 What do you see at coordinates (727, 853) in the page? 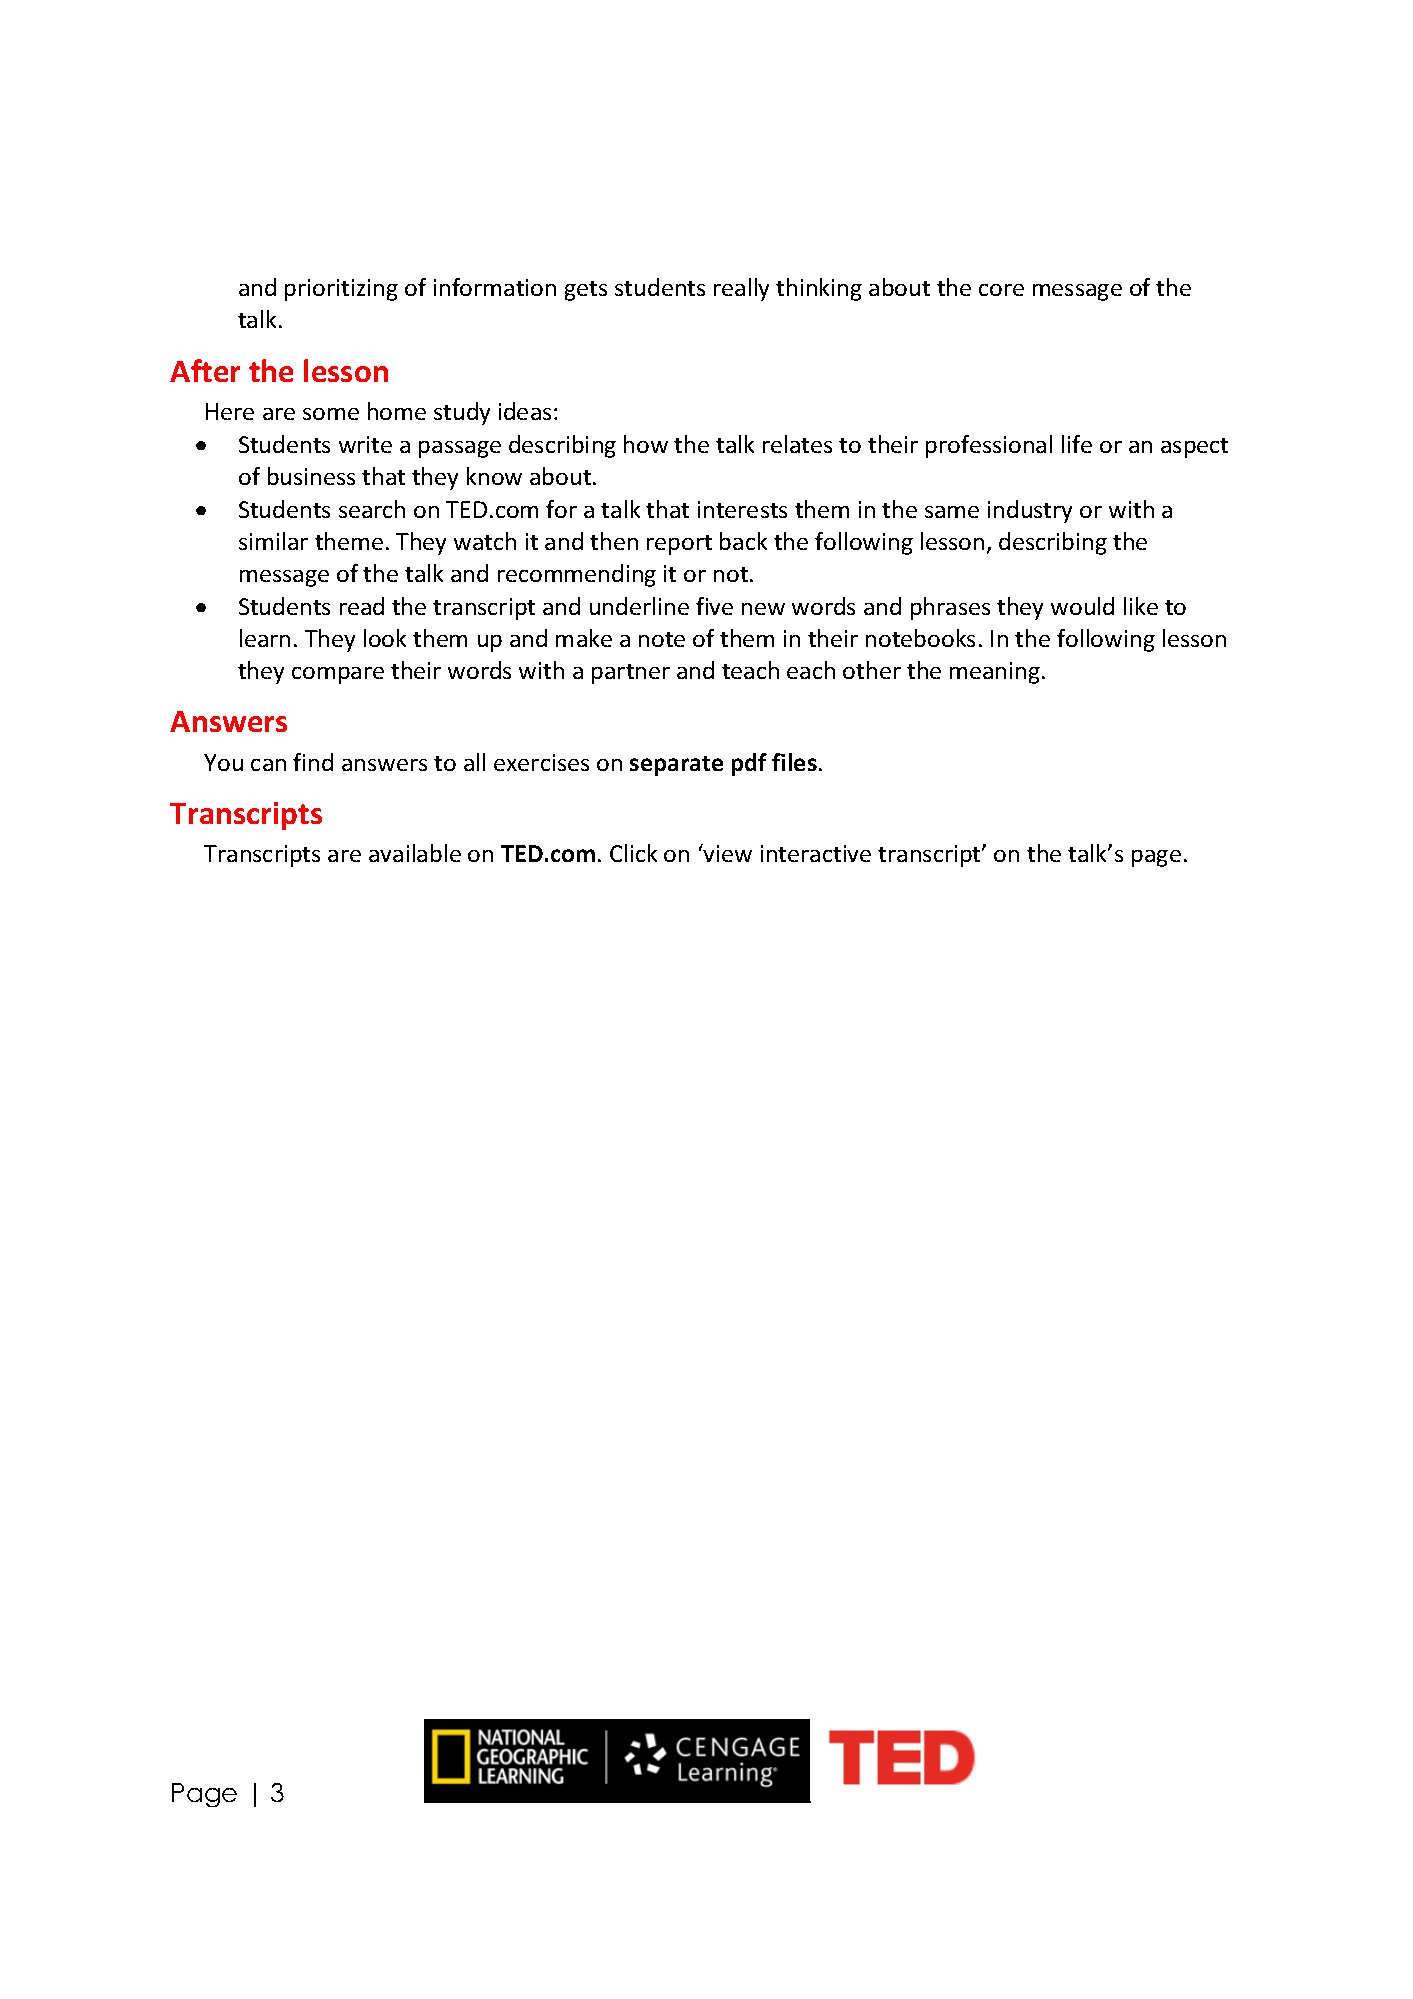
I see `view` at bounding box center [727, 853].
